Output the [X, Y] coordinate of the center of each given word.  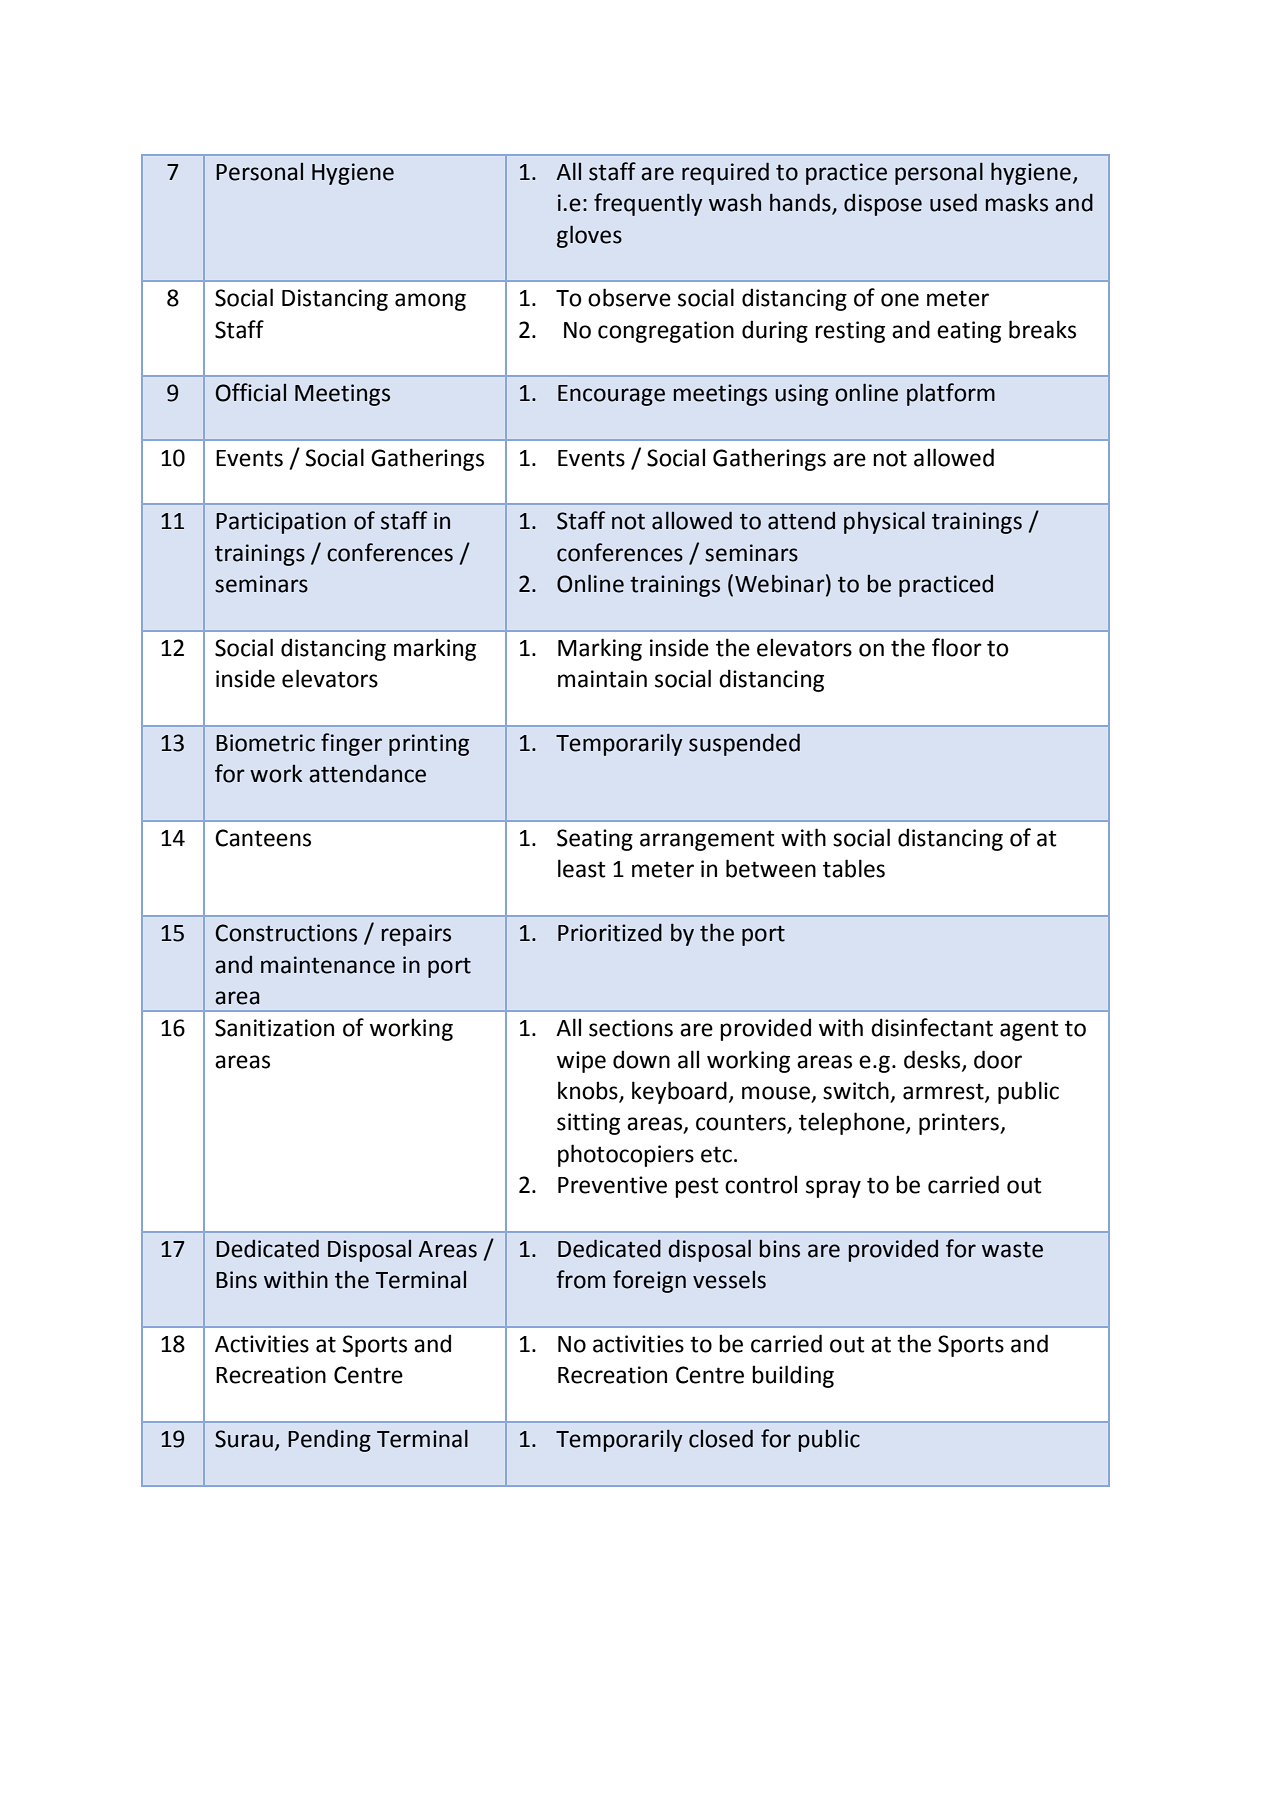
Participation [281, 523]
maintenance [328, 965]
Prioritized [610, 932]
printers [960, 1124]
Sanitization [274, 1028]
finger [351, 744]
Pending [329, 1440]
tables [854, 868]
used [953, 202]
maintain [602, 679]
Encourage [611, 395]
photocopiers [626, 1155]
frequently [648, 204]
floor [957, 647]
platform [951, 394]
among [430, 302]
